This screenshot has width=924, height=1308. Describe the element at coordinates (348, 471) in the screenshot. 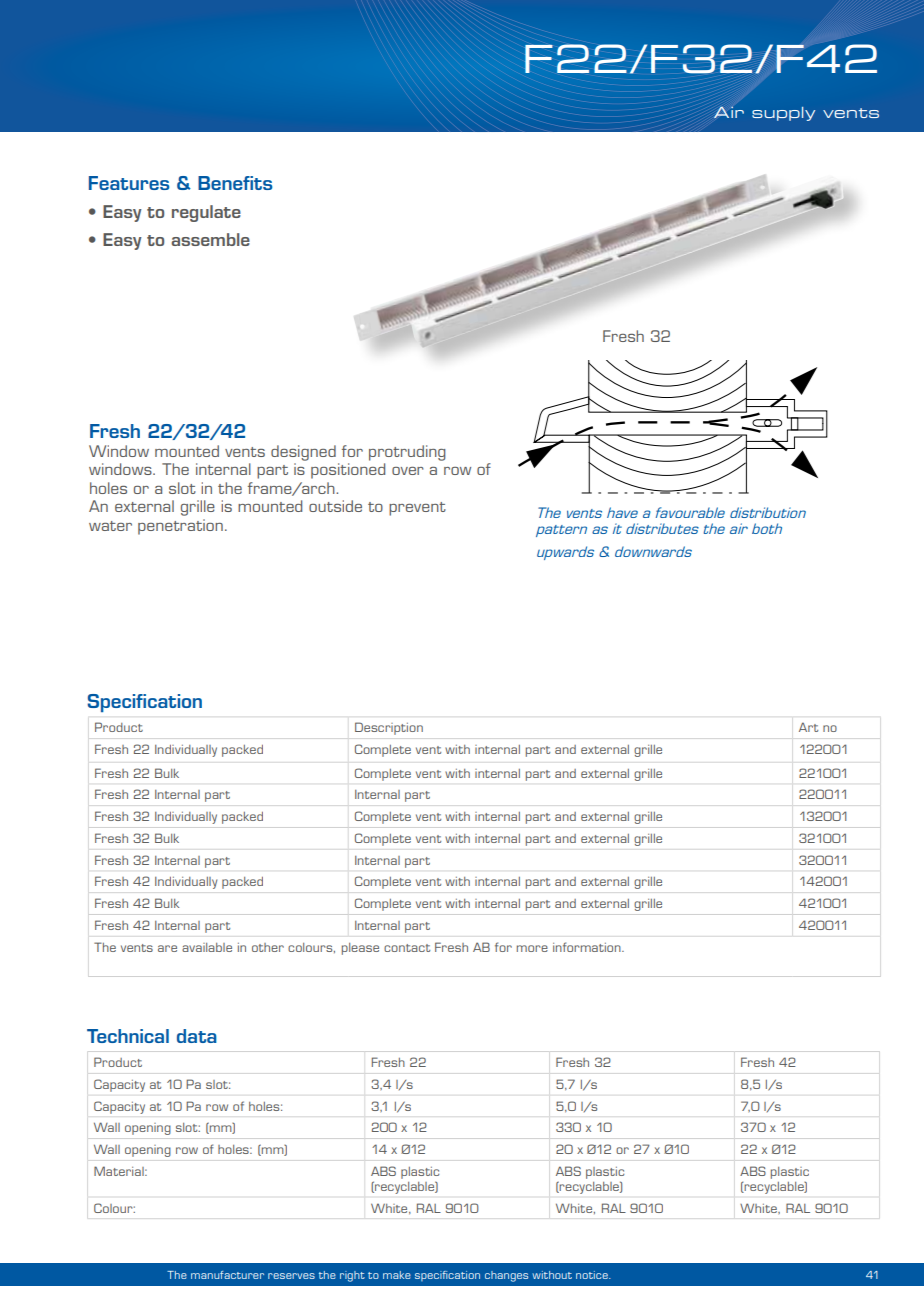

I see `positioned` at that location.
